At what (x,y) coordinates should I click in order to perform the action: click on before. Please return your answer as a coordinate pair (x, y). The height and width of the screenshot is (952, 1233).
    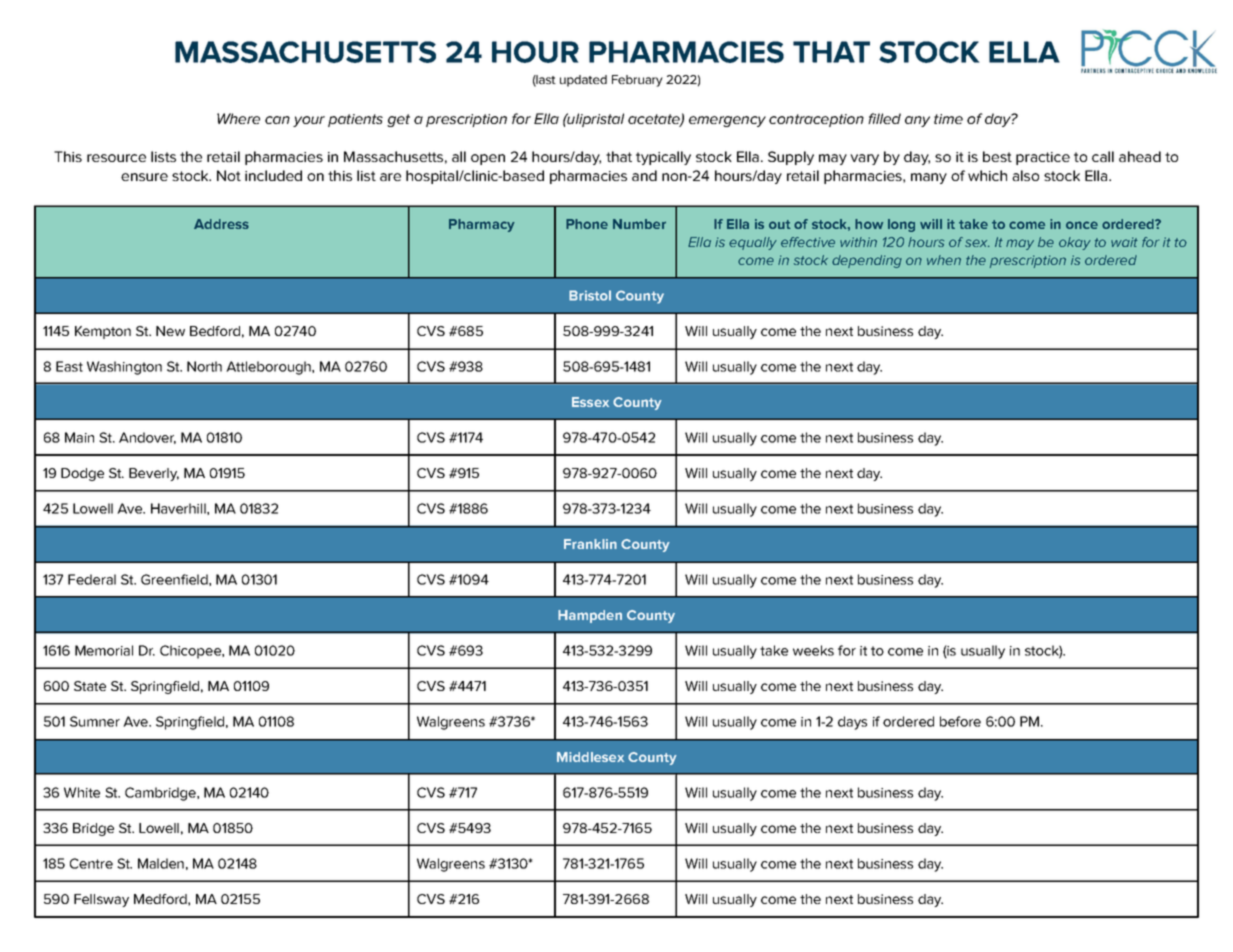
    Looking at the image, I should click on (960, 721).
